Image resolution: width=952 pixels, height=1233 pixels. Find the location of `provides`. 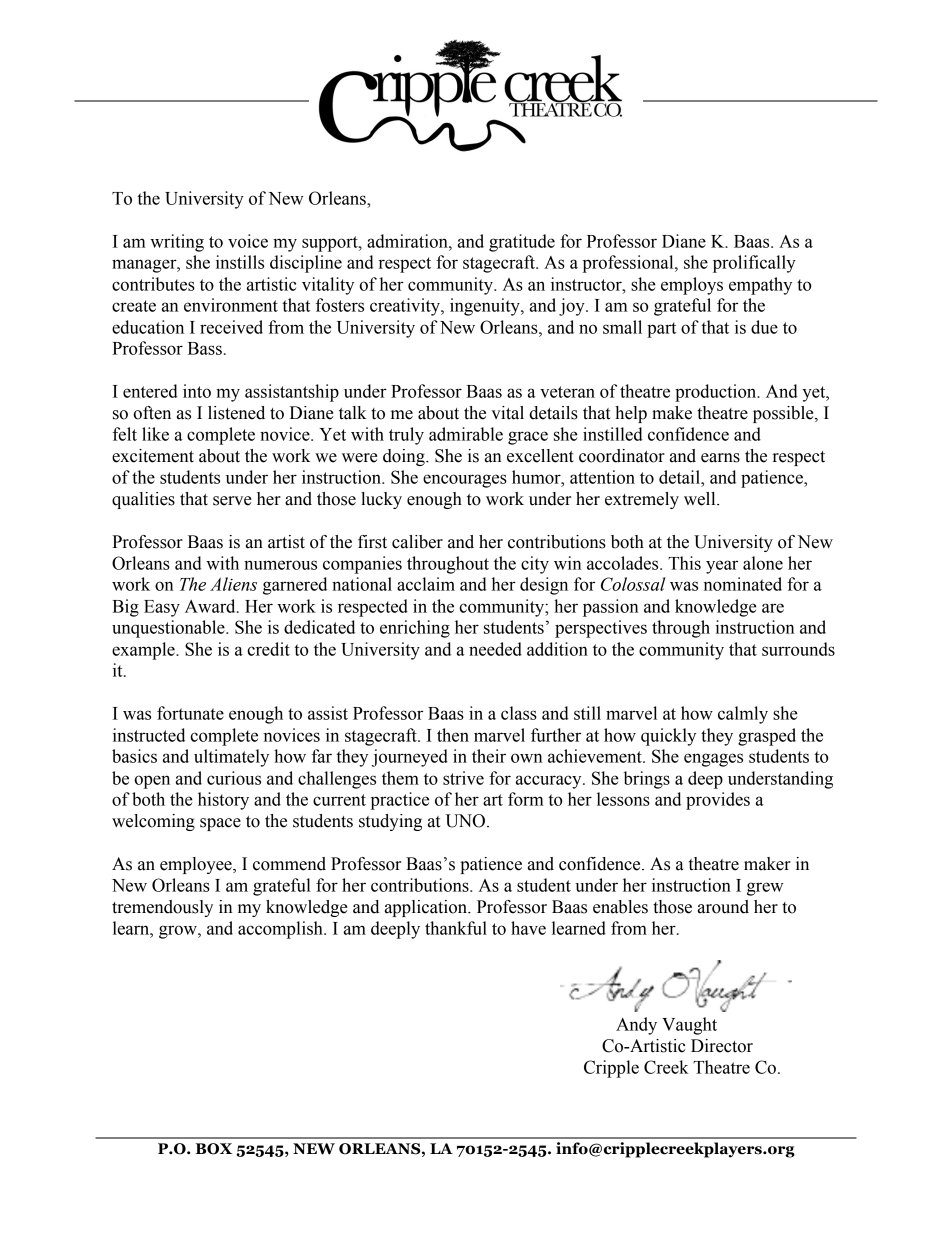

provides is located at coordinates (718, 801).
